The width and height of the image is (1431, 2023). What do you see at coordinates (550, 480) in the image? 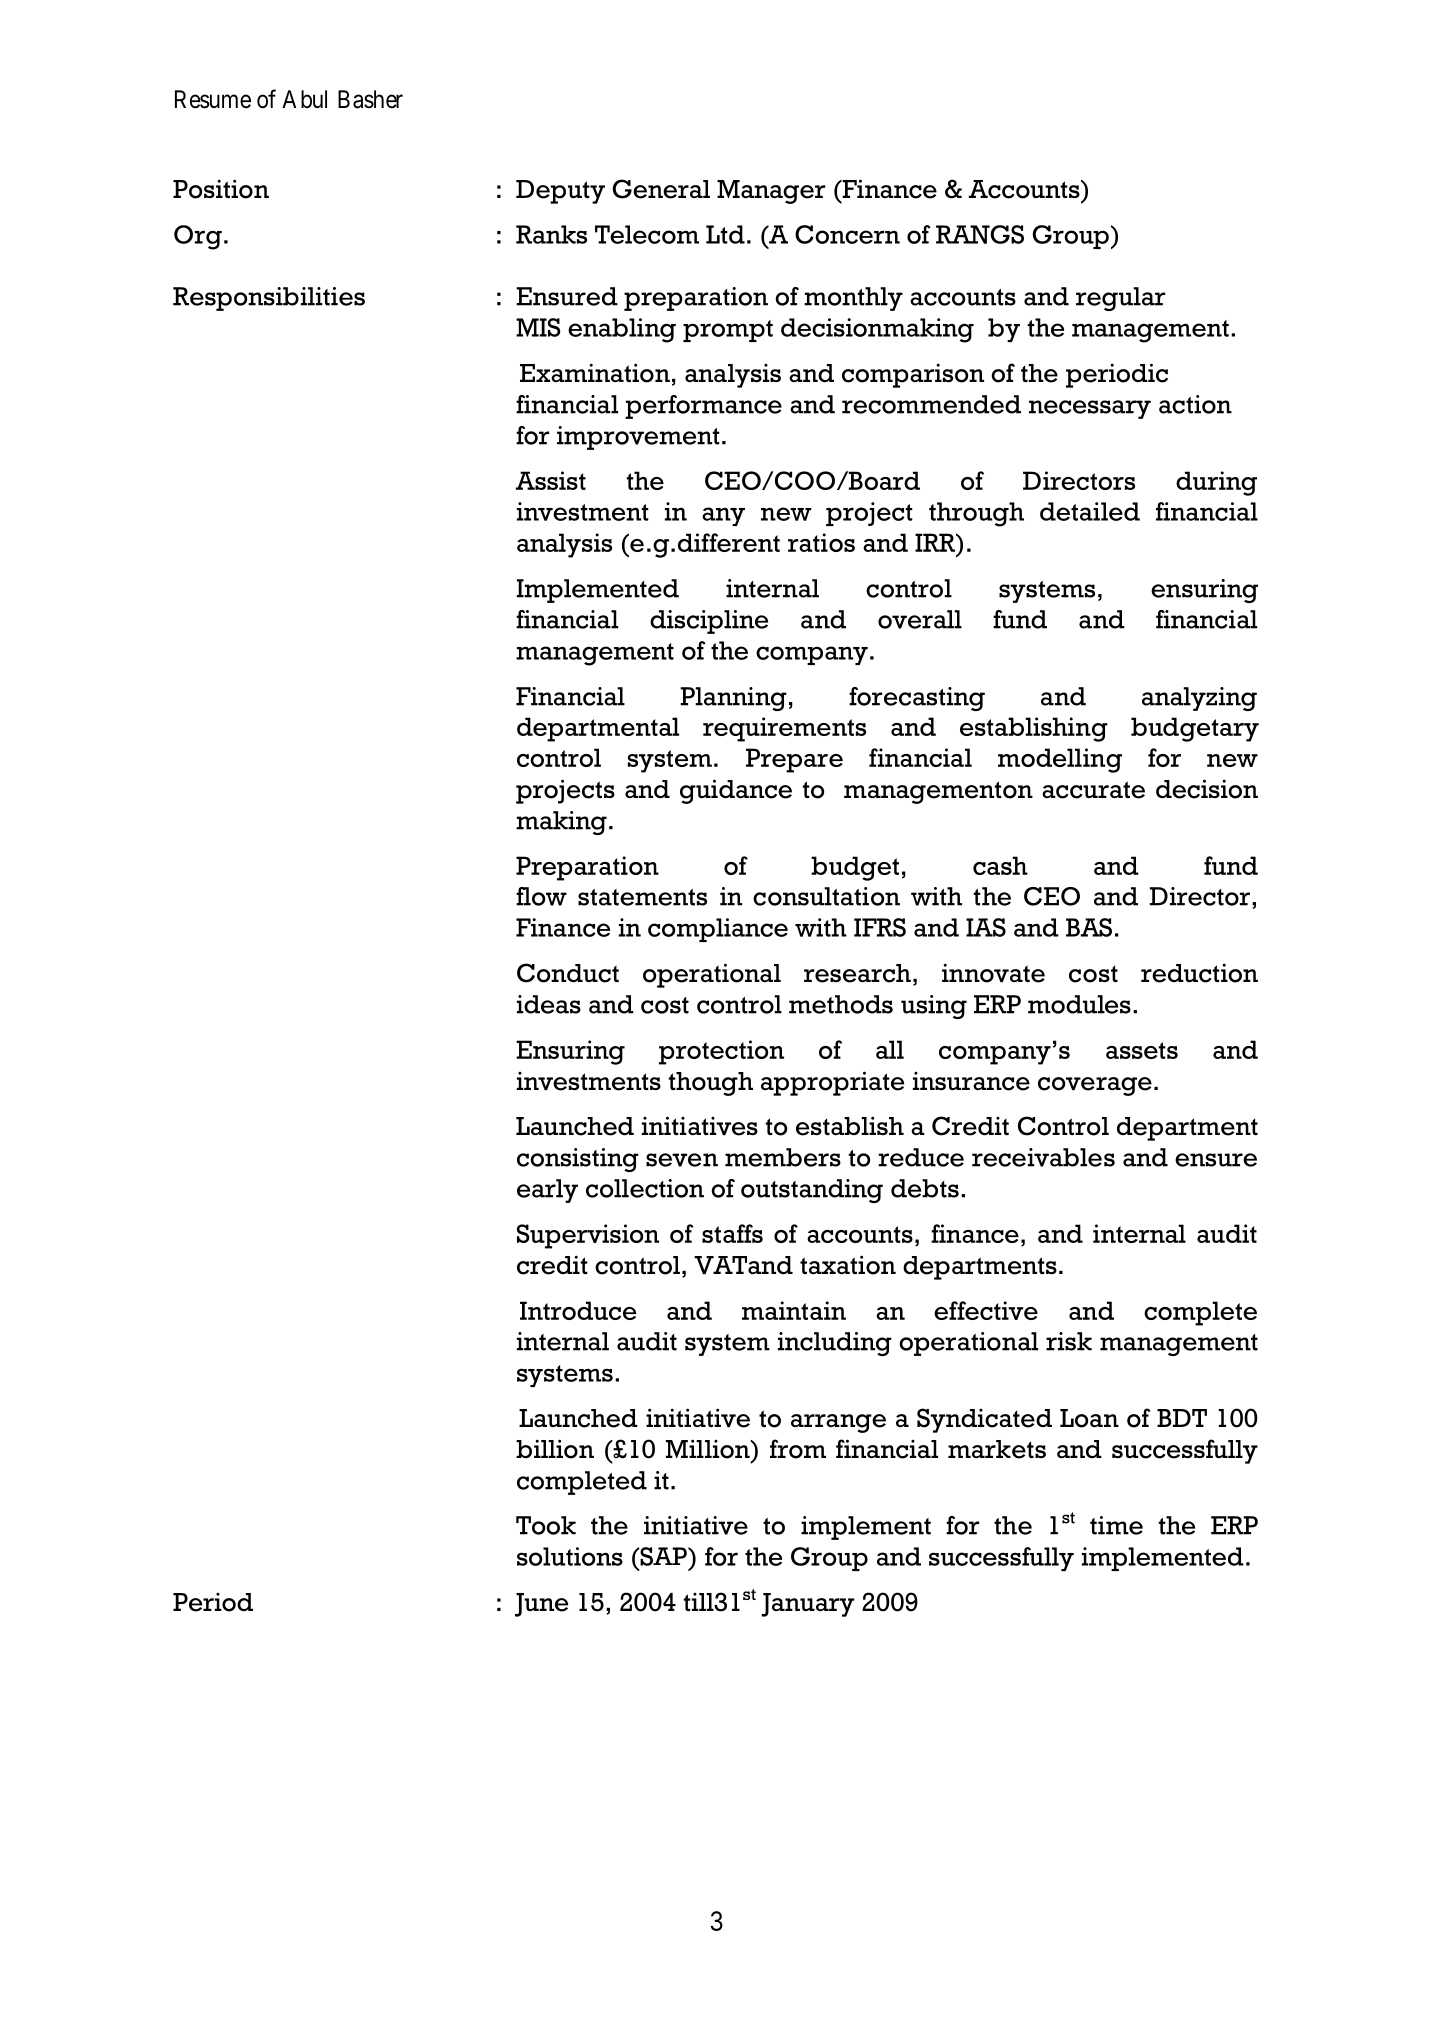
I see `Assist` at bounding box center [550, 480].
